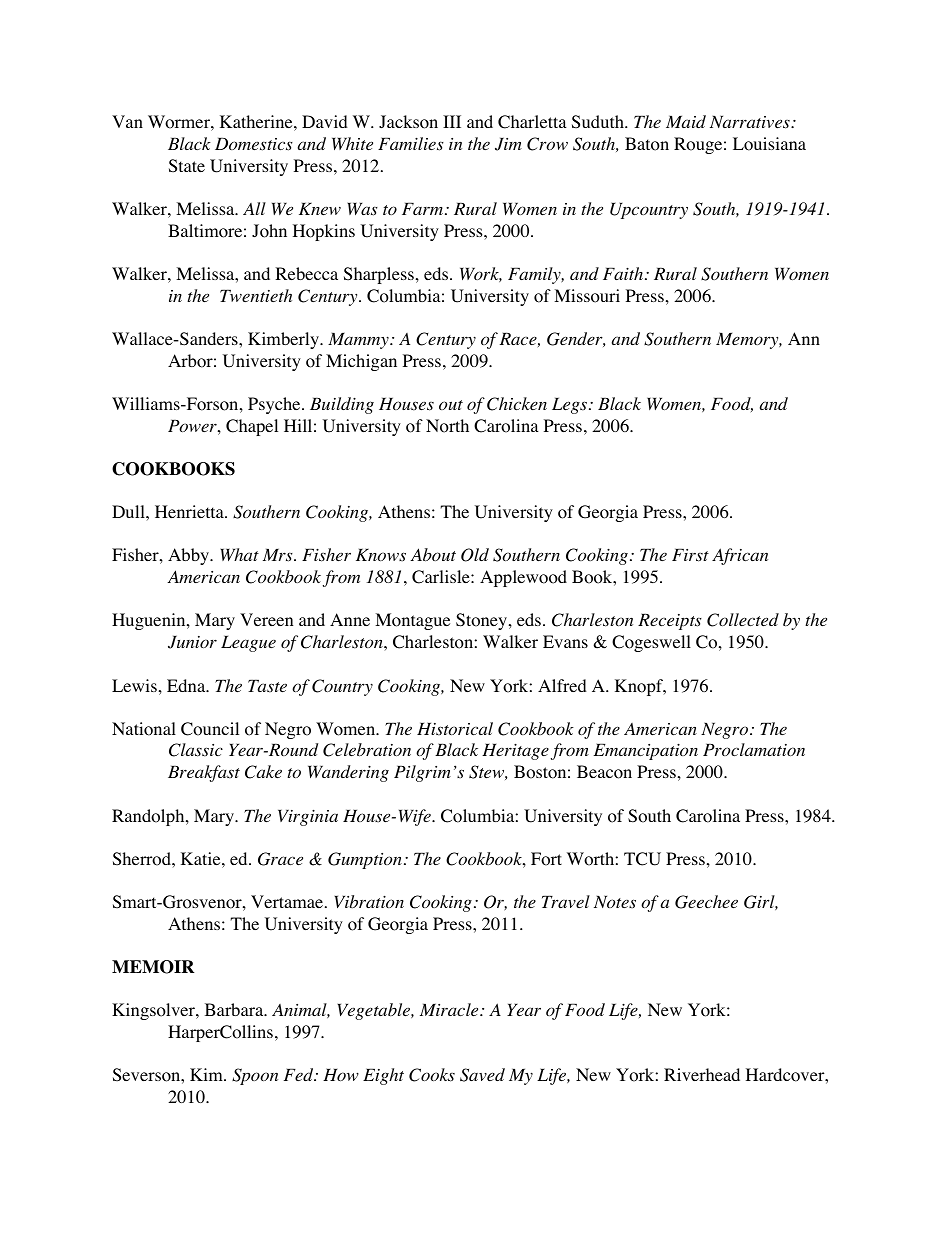  What do you see at coordinates (686, 121) in the image?
I see `Maid` at bounding box center [686, 121].
